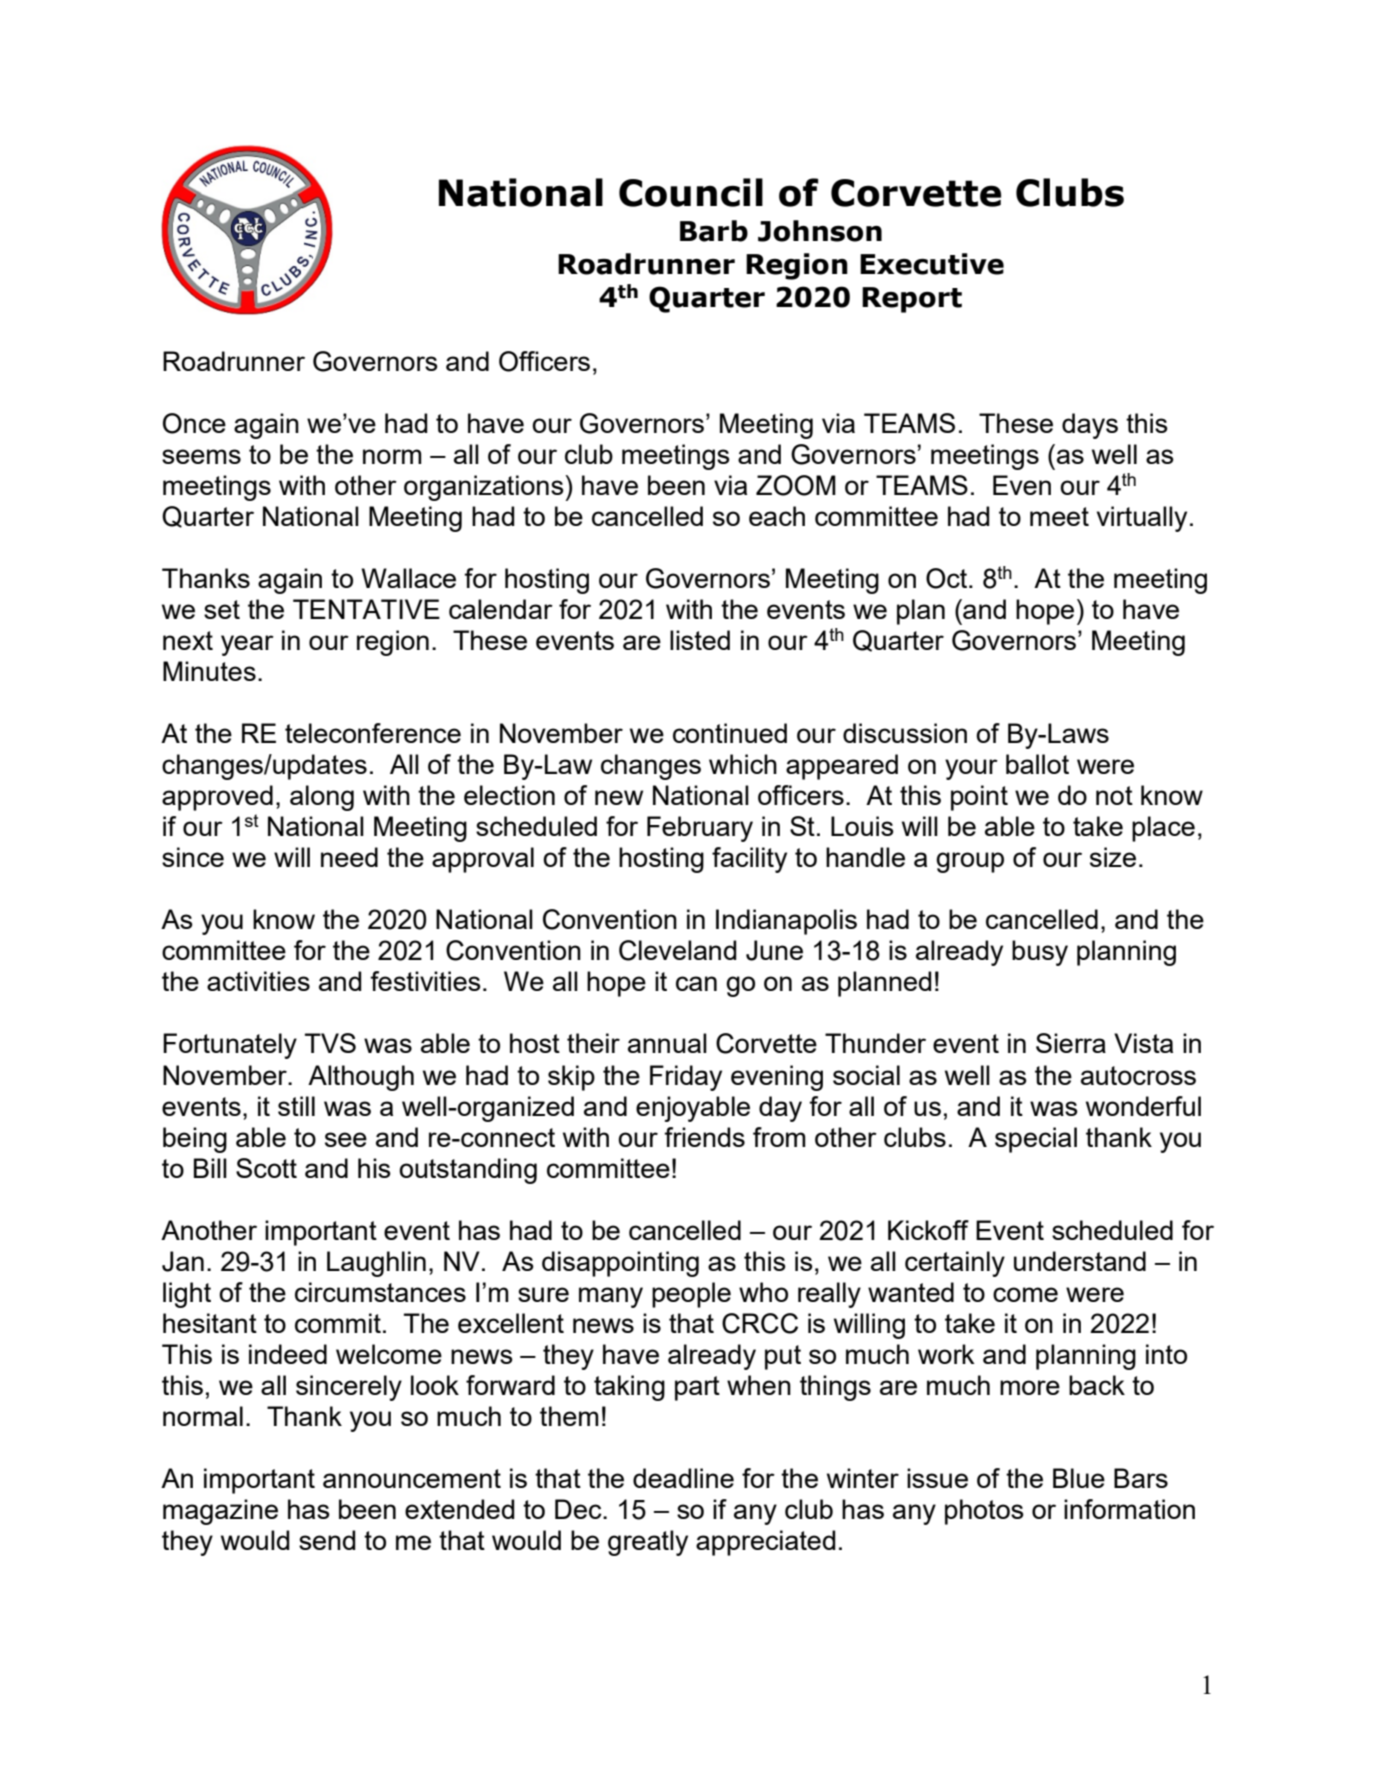  Describe the element at coordinates (932, 264) in the page. I see `Executive` at that location.
